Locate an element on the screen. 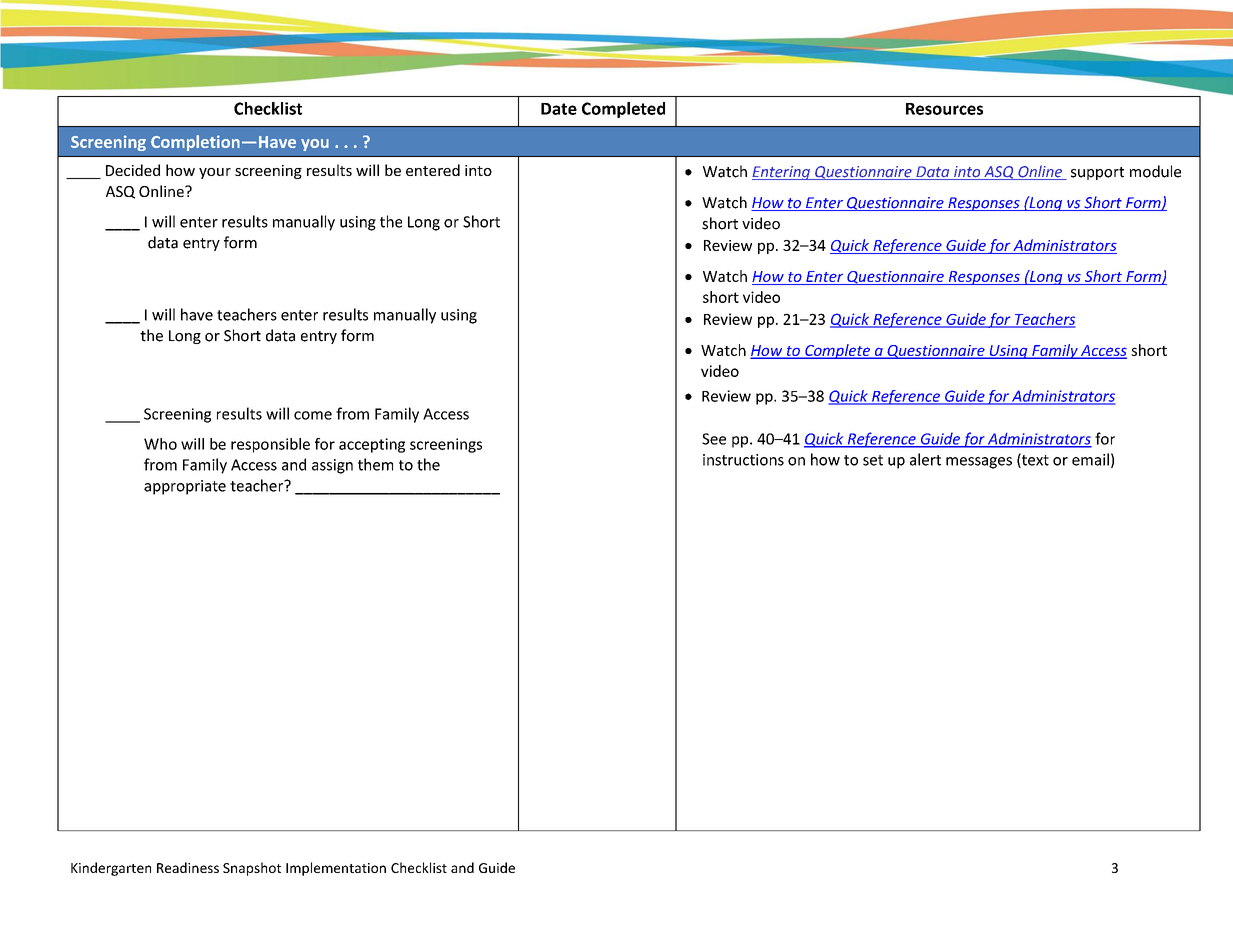  messages is located at coordinates (979, 463).
